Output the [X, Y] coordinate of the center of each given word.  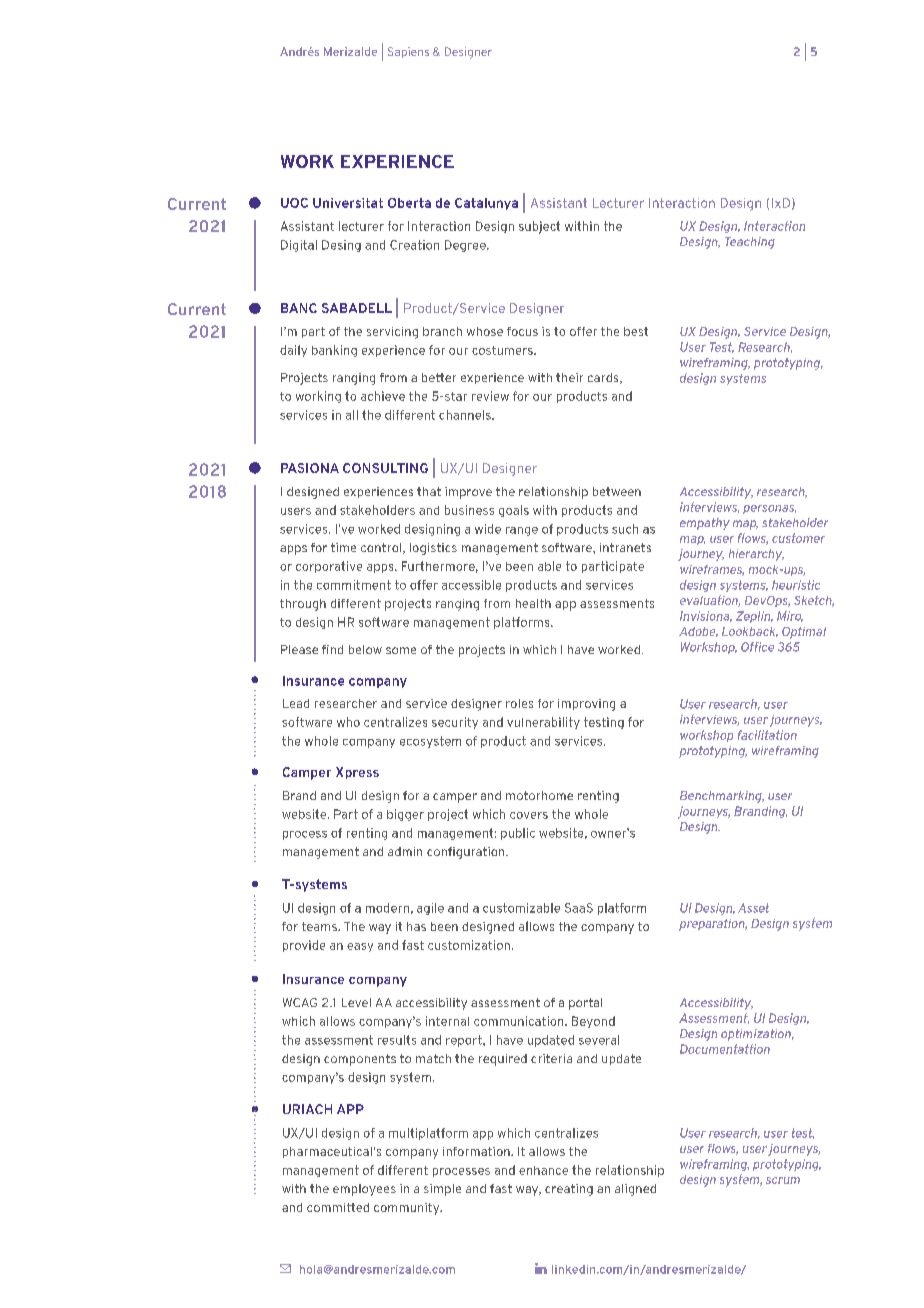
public [518, 834]
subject [539, 227]
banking [334, 351]
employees [364, 1190]
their [569, 377]
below [365, 649]
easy [360, 947]
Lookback [750, 632]
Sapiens [408, 52]
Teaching [750, 243]
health [533, 603]
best [636, 331]
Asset [753, 908]
